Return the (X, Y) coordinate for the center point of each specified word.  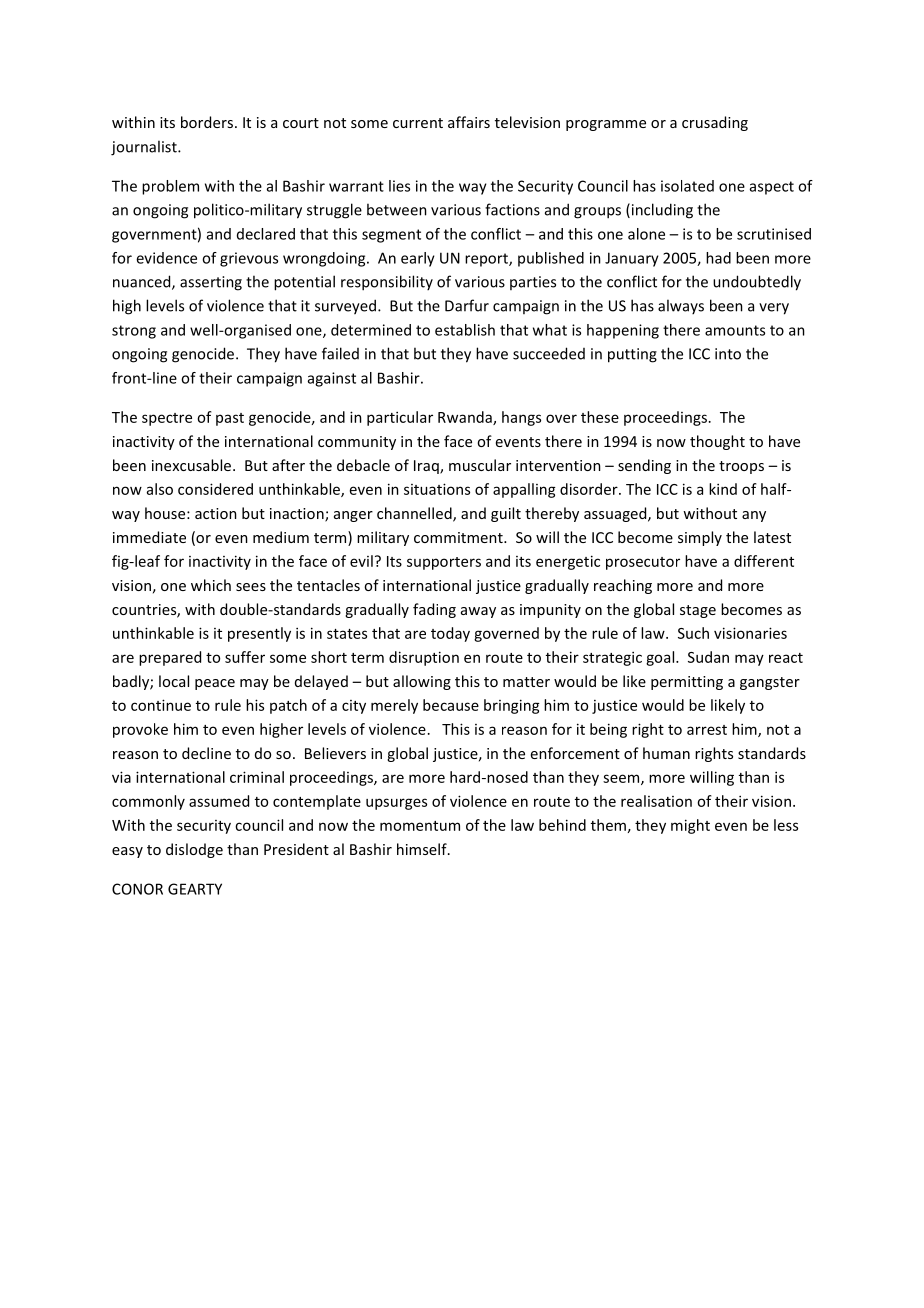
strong (134, 332)
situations (437, 489)
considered (215, 489)
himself (423, 849)
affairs (469, 122)
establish (465, 330)
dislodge (194, 850)
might (690, 826)
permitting (687, 683)
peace (215, 684)
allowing (422, 682)
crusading (715, 123)
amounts (735, 330)
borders (208, 122)
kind (723, 489)
